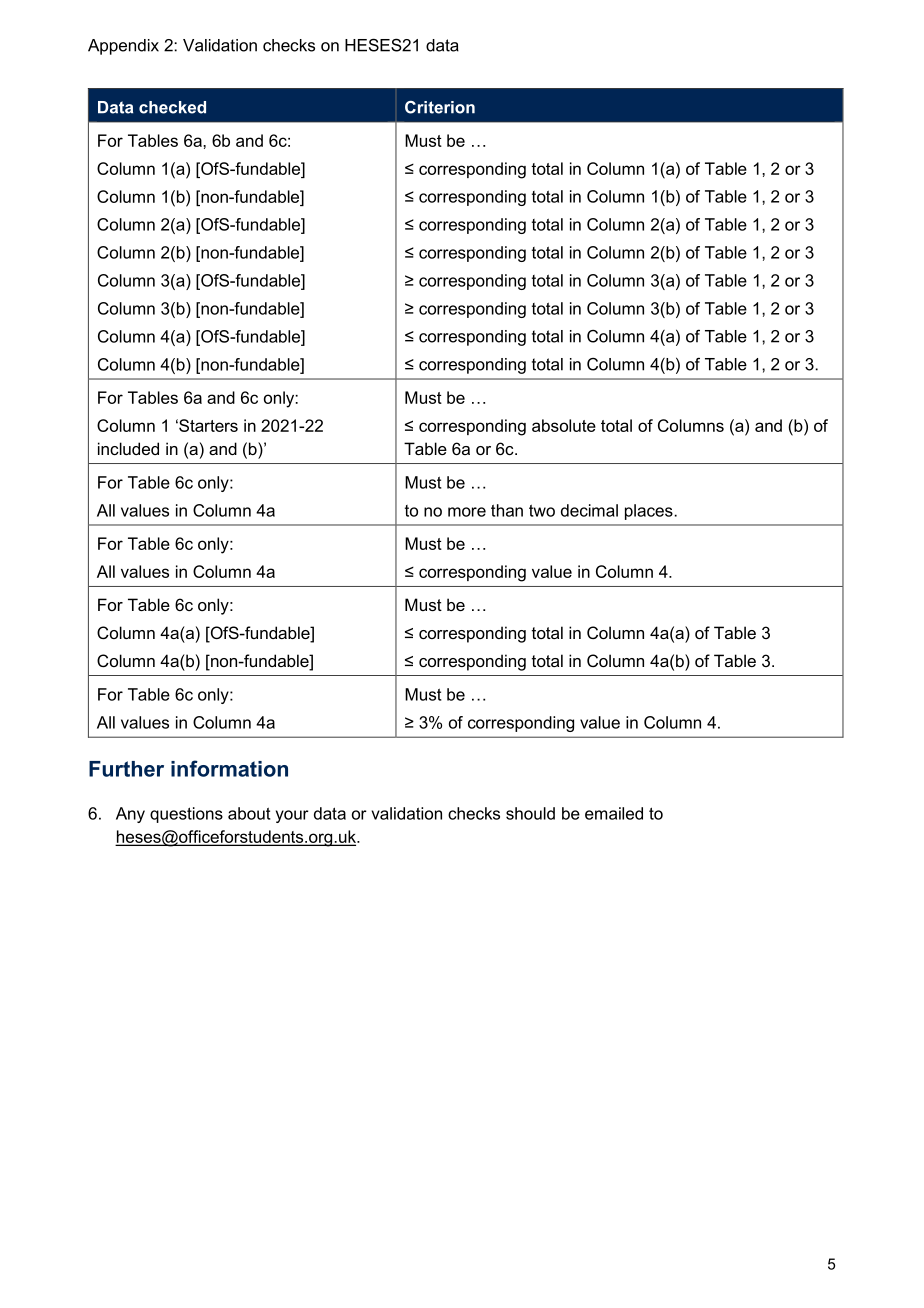 The width and height of the screenshot is (924, 1308). I want to click on information, so click(229, 768).
